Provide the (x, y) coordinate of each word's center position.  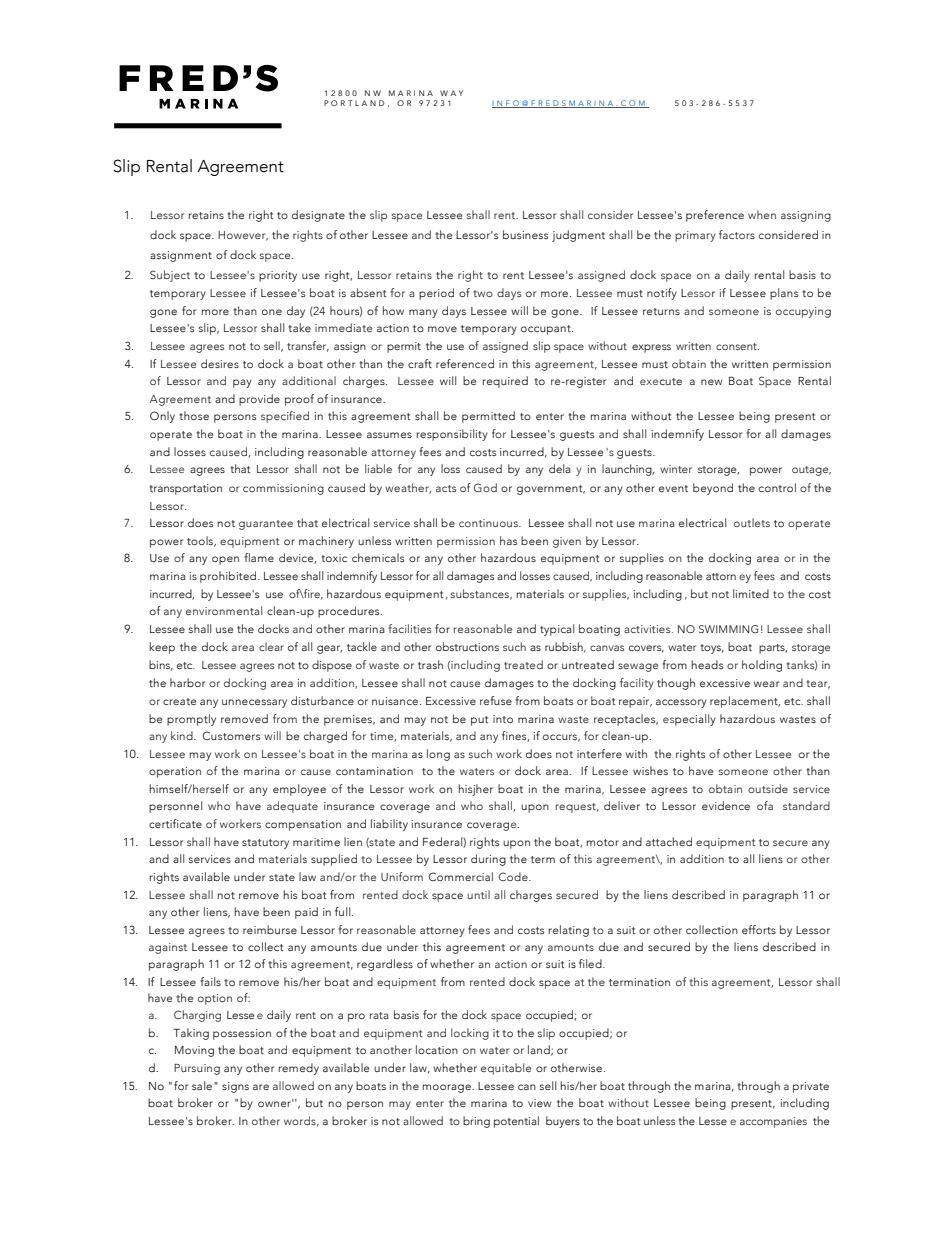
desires (220, 363)
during (488, 860)
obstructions (467, 646)
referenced (465, 363)
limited (751, 593)
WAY (451, 93)
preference (715, 216)
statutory (265, 844)
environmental (224, 610)
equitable (506, 1069)
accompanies (773, 1122)
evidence (726, 805)
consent (737, 346)
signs (235, 1087)
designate (318, 216)
